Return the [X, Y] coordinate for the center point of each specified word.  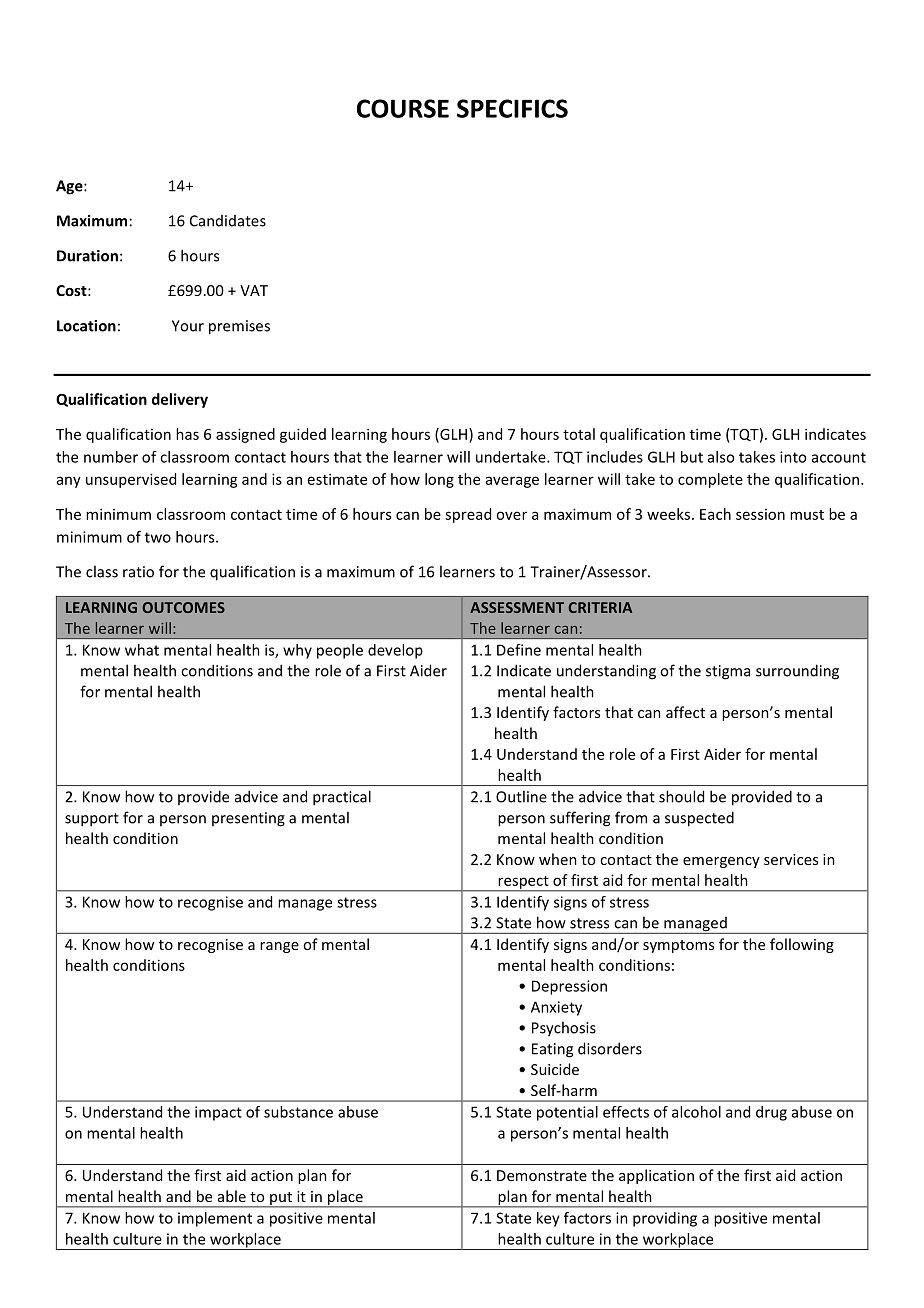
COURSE [403, 108]
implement [215, 1219]
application [656, 1176]
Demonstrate [542, 1175]
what [142, 650]
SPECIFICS [512, 108]
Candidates [228, 221]
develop [395, 651]
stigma [728, 672]
